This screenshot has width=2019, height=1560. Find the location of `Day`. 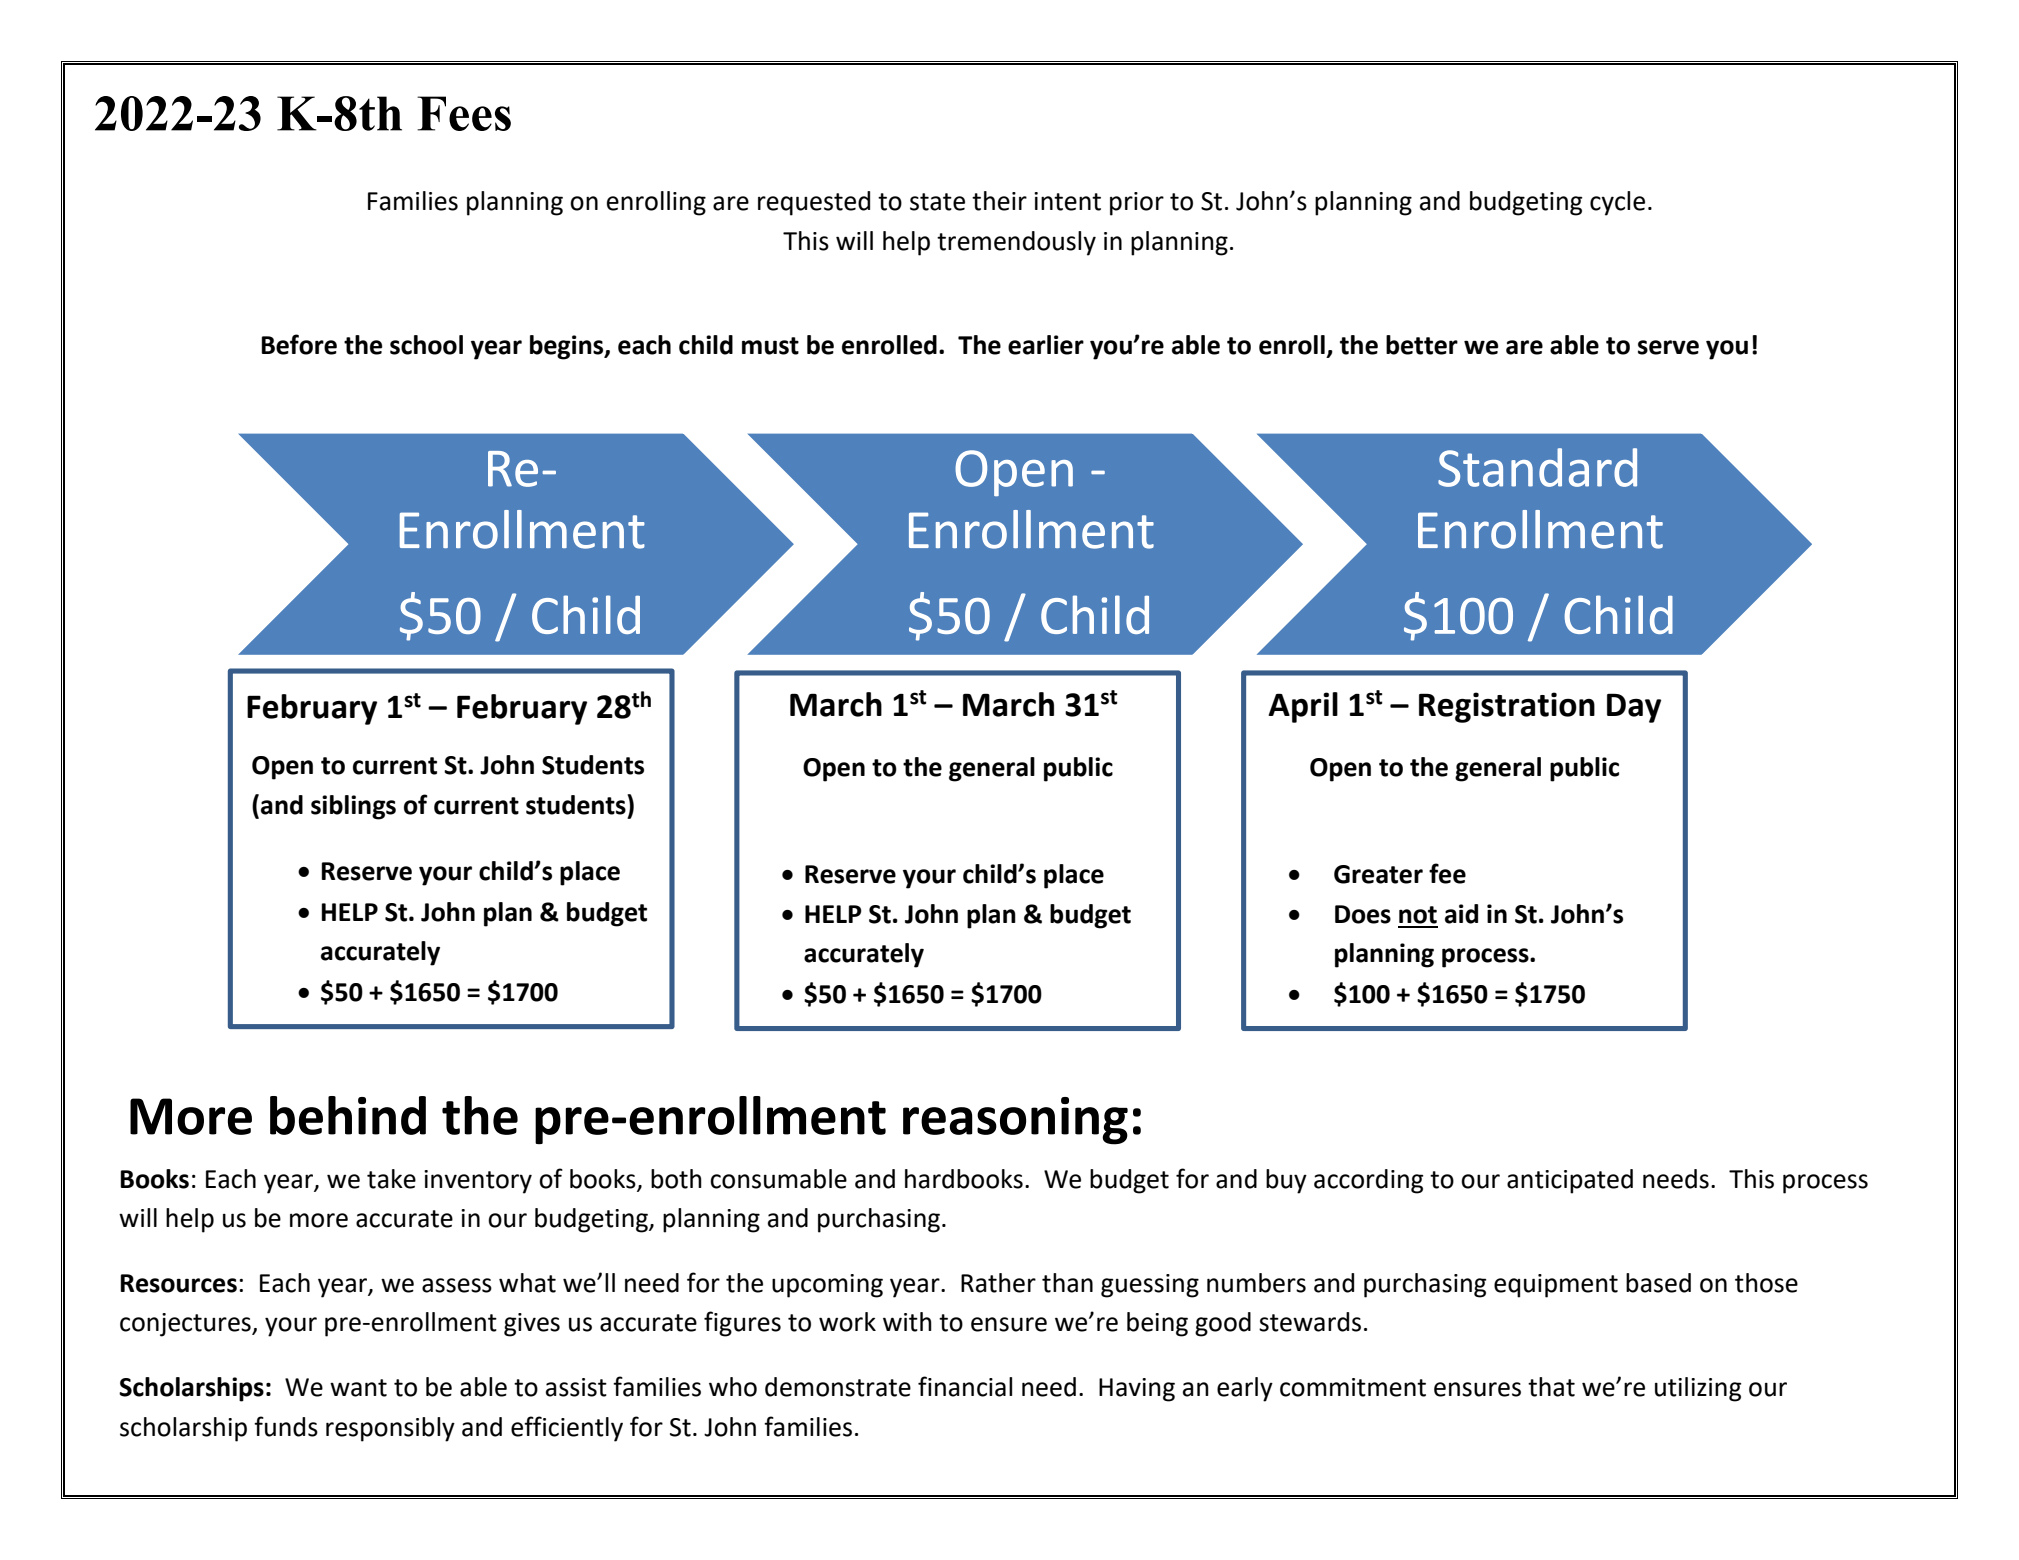

Day is located at coordinates (1634, 708).
